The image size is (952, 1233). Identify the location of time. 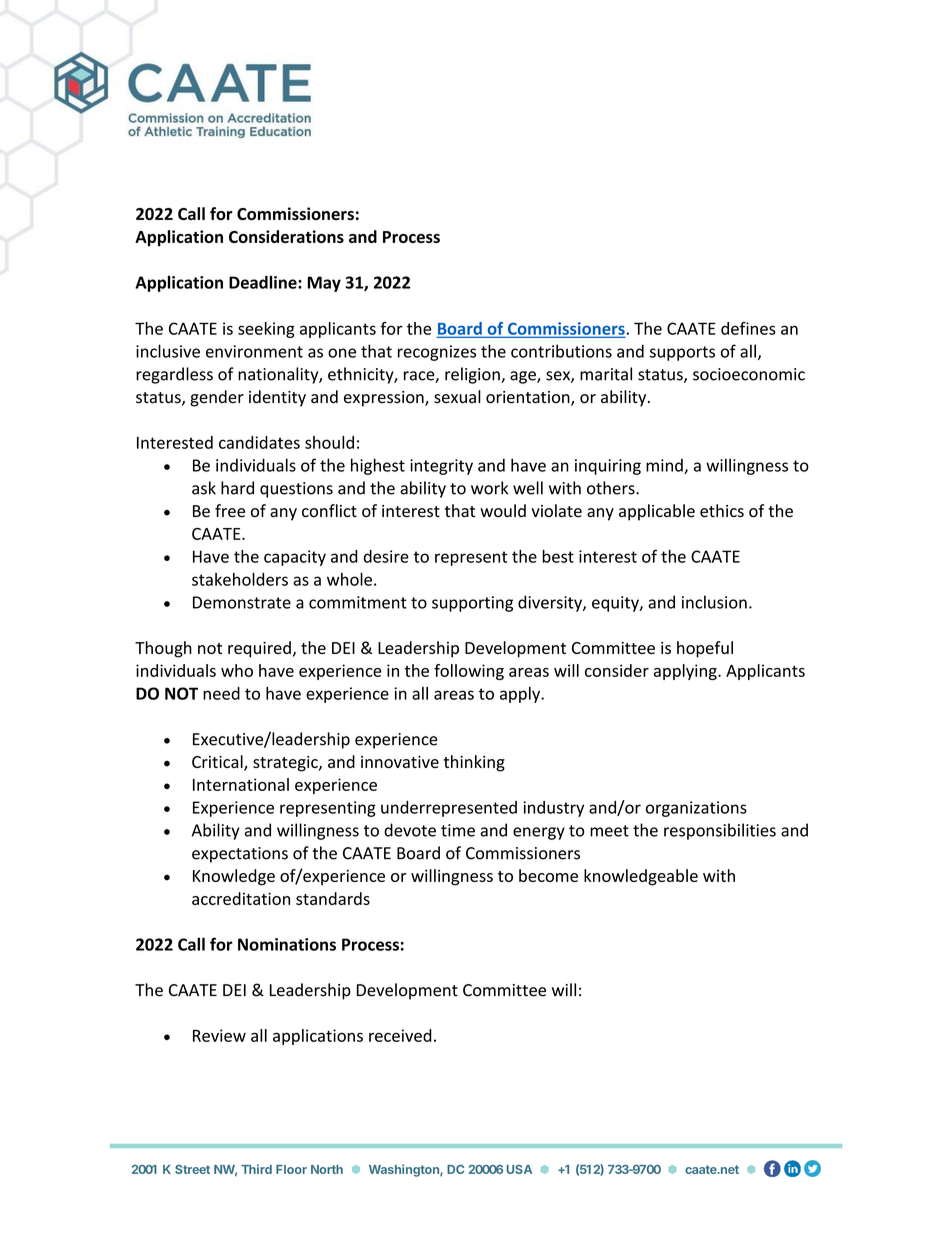
(458, 830).
